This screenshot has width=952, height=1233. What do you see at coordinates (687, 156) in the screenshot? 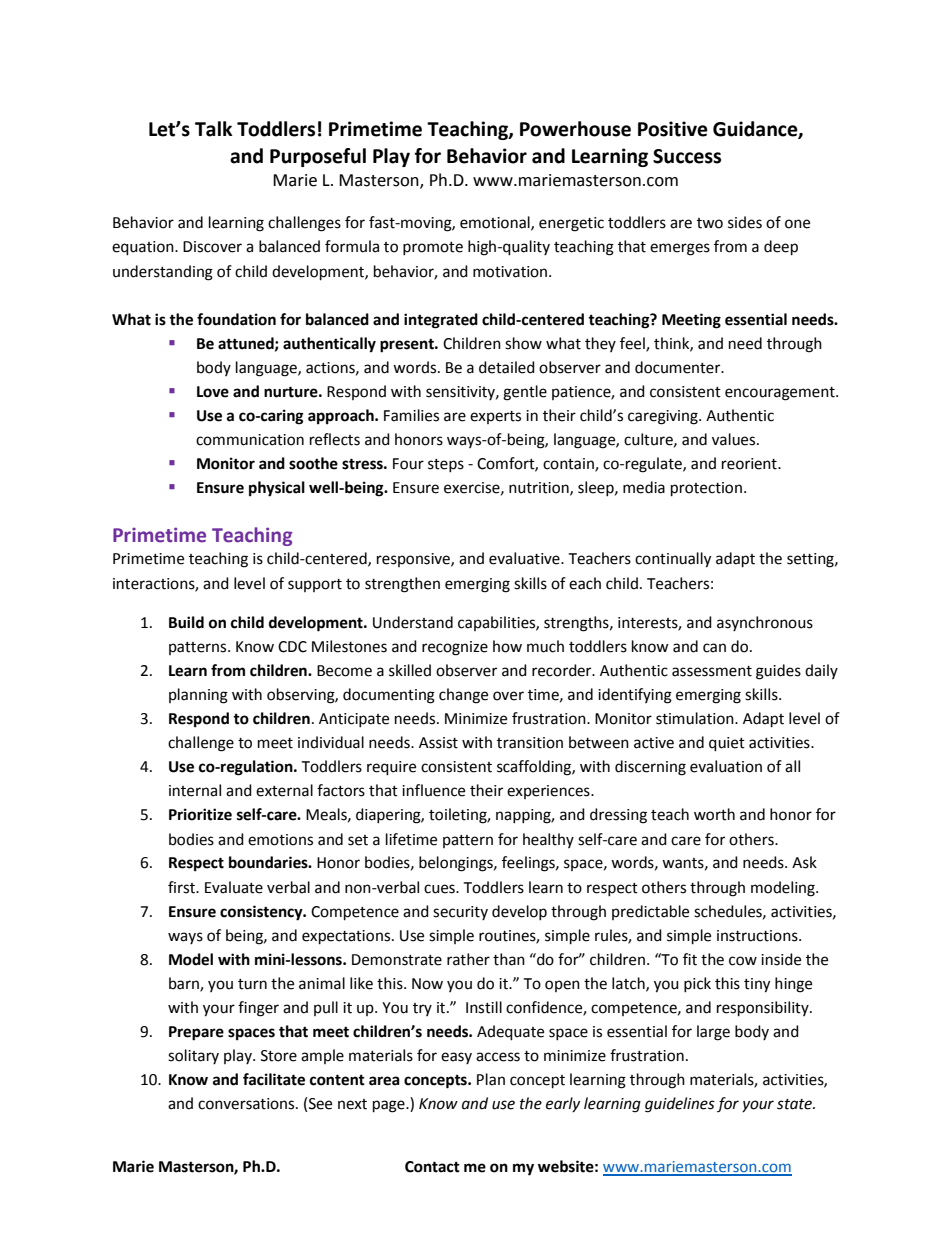
I see `Success` at bounding box center [687, 156].
